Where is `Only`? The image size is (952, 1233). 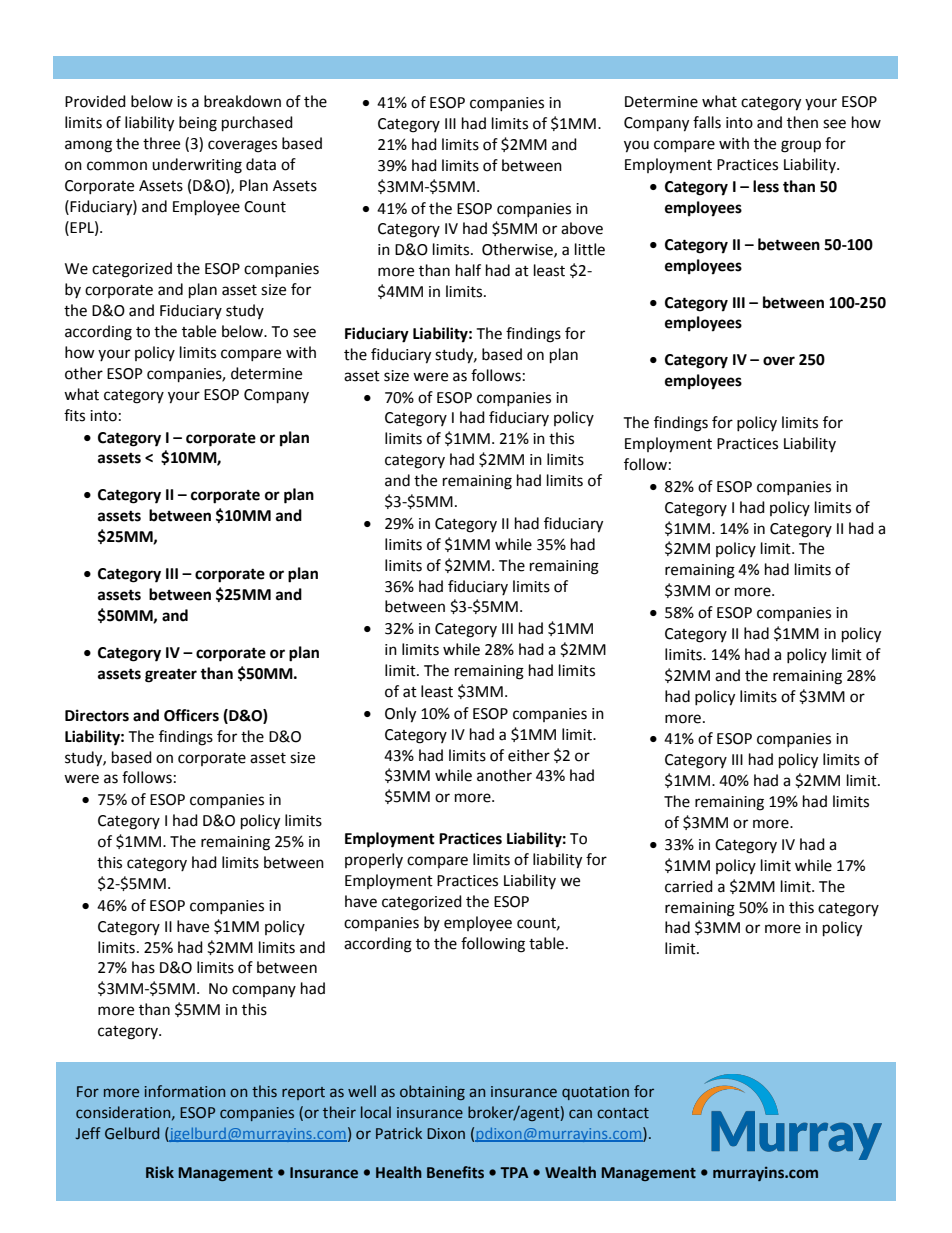 Only is located at coordinates (400, 715).
